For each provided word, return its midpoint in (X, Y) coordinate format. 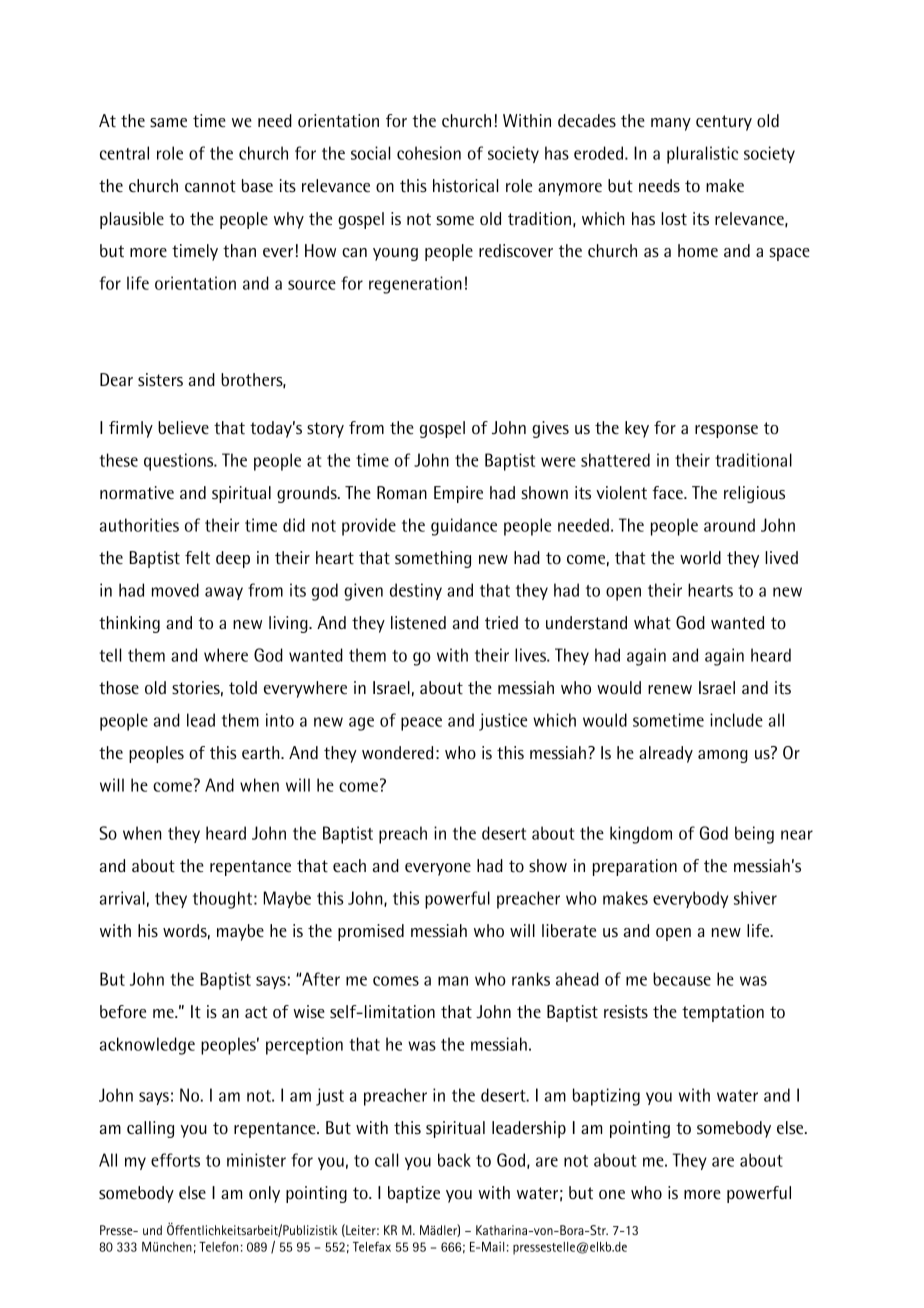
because (682, 979)
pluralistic (702, 155)
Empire (458, 494)
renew (670, 689)
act (256, 1012)
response (726, 431)
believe (183, 427)
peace (421, 724)
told (243, 688)
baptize (414, 1194)
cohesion (429, 153)
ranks (531, 979)
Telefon (218, 1247)
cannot (210, 186)
